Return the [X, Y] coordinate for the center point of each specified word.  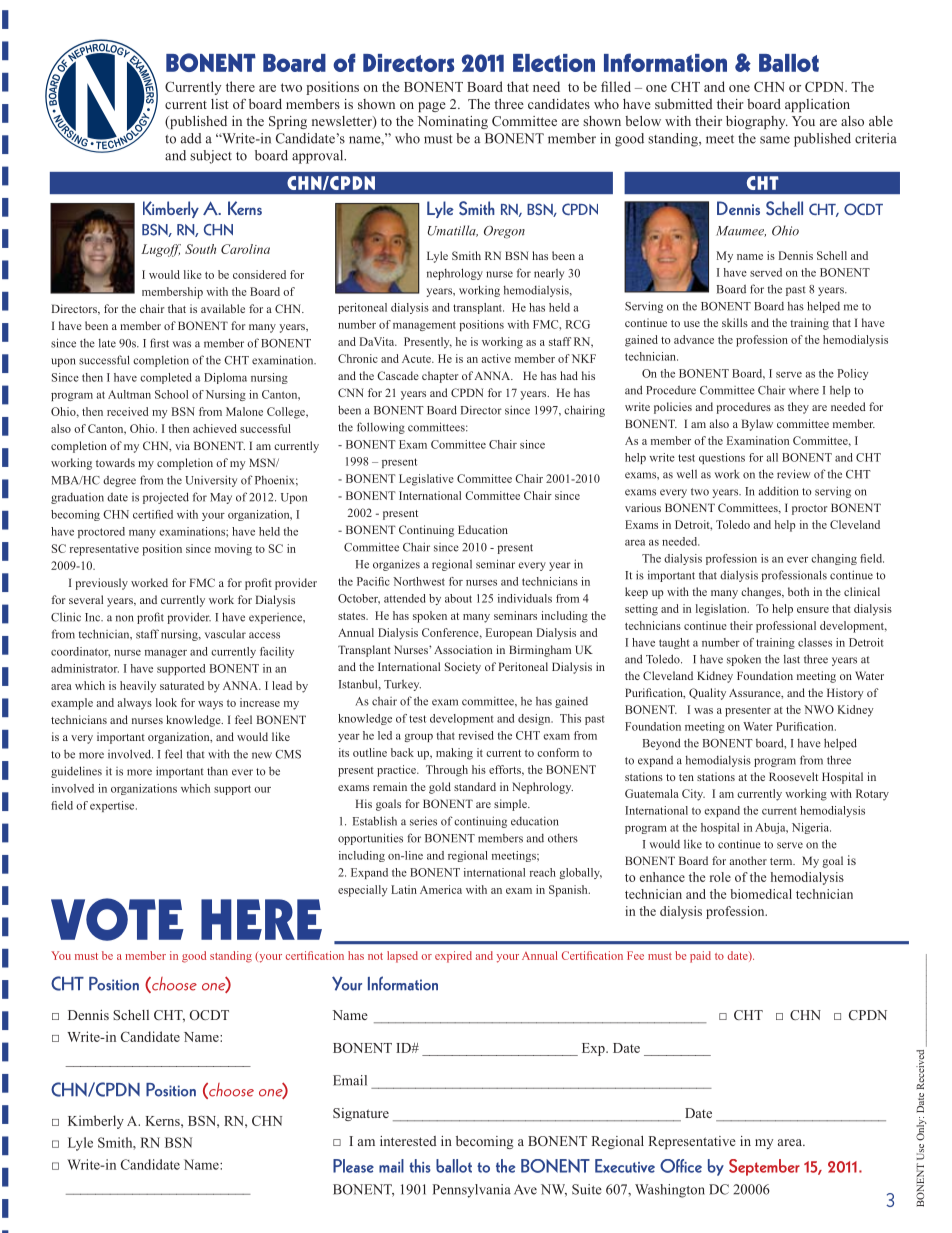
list [219, 104]
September [764, 1167]
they [798, 408]
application [817, 105]
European [509, 634]
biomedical [761, 894]
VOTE [117, 919]
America [441, 889]
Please [353, 1166]
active [496, 358]
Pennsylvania [472, 1191]
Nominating [453, 122]
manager [166, 654]
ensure [813, 610]
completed [166, 378]
